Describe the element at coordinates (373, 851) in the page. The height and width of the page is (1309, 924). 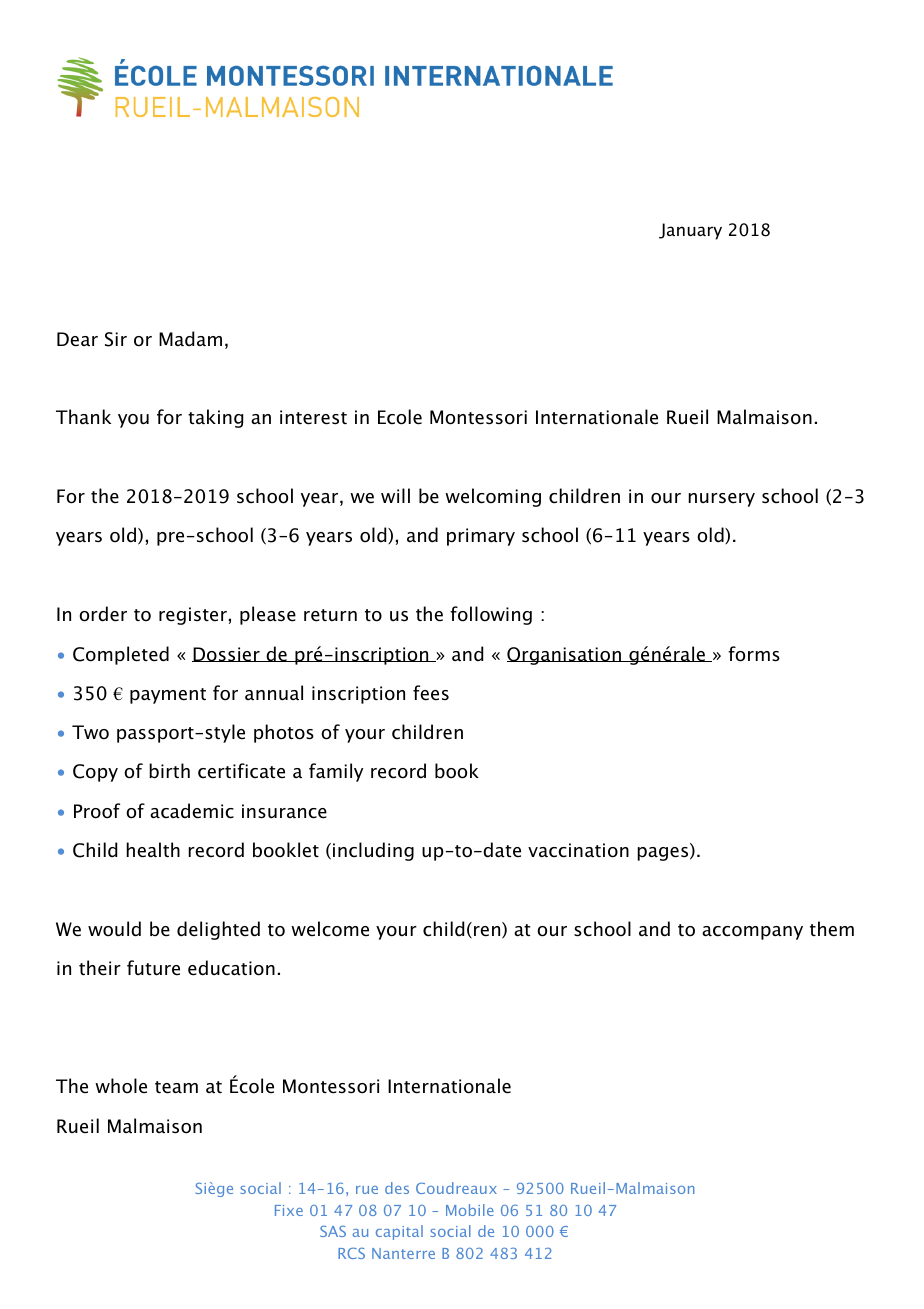
I see `including` at that location.
